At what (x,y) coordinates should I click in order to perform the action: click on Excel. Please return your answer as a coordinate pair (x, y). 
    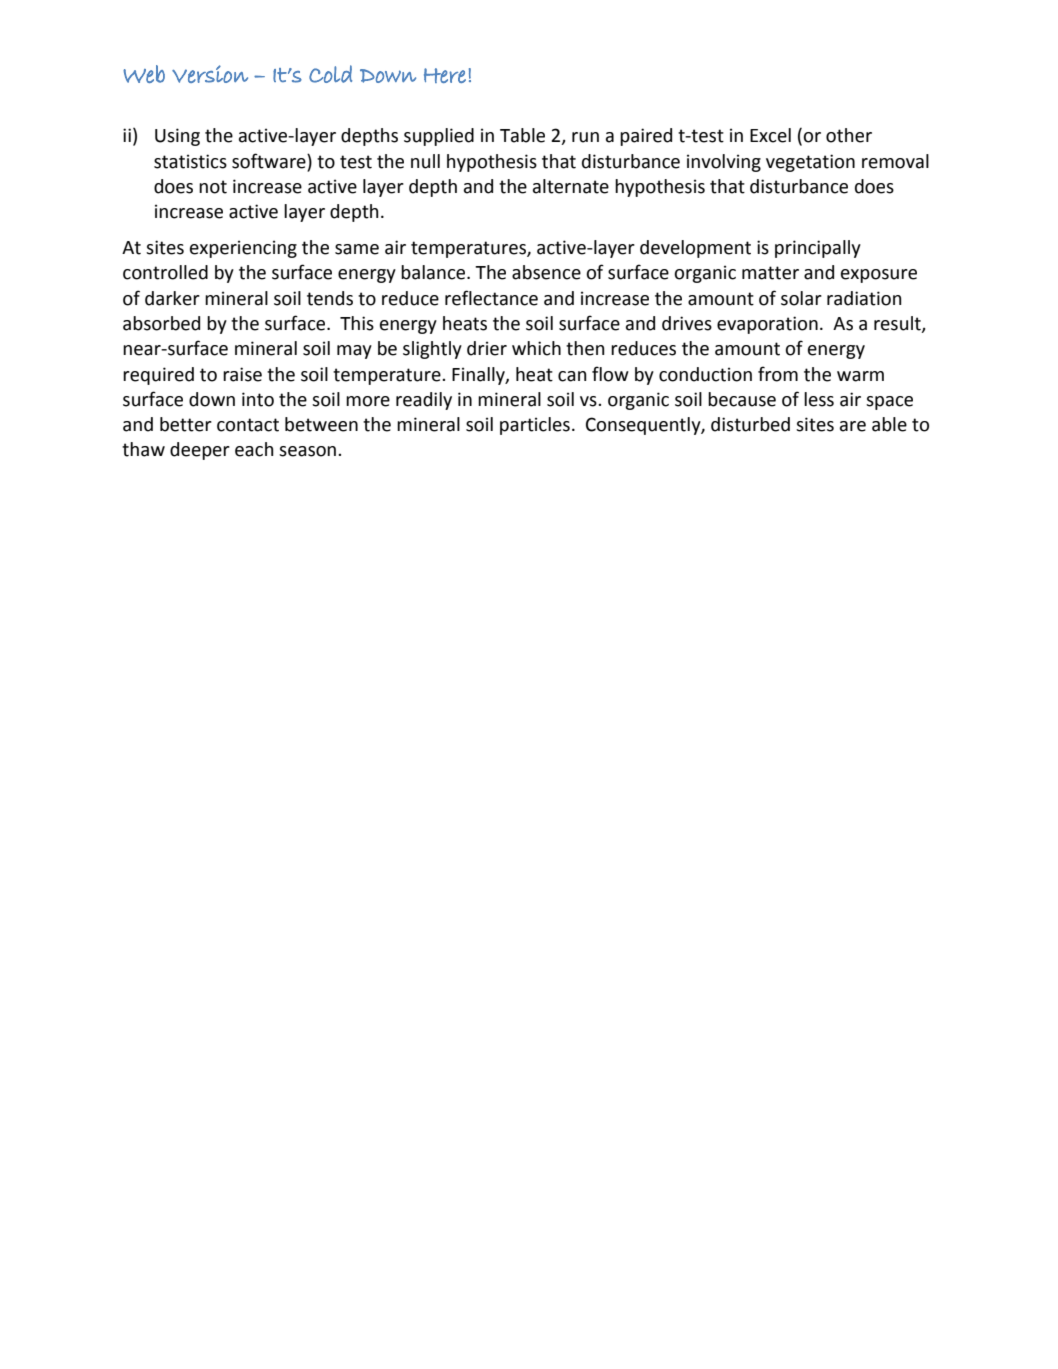
    Looking at the image, I should click on (770, 135).
